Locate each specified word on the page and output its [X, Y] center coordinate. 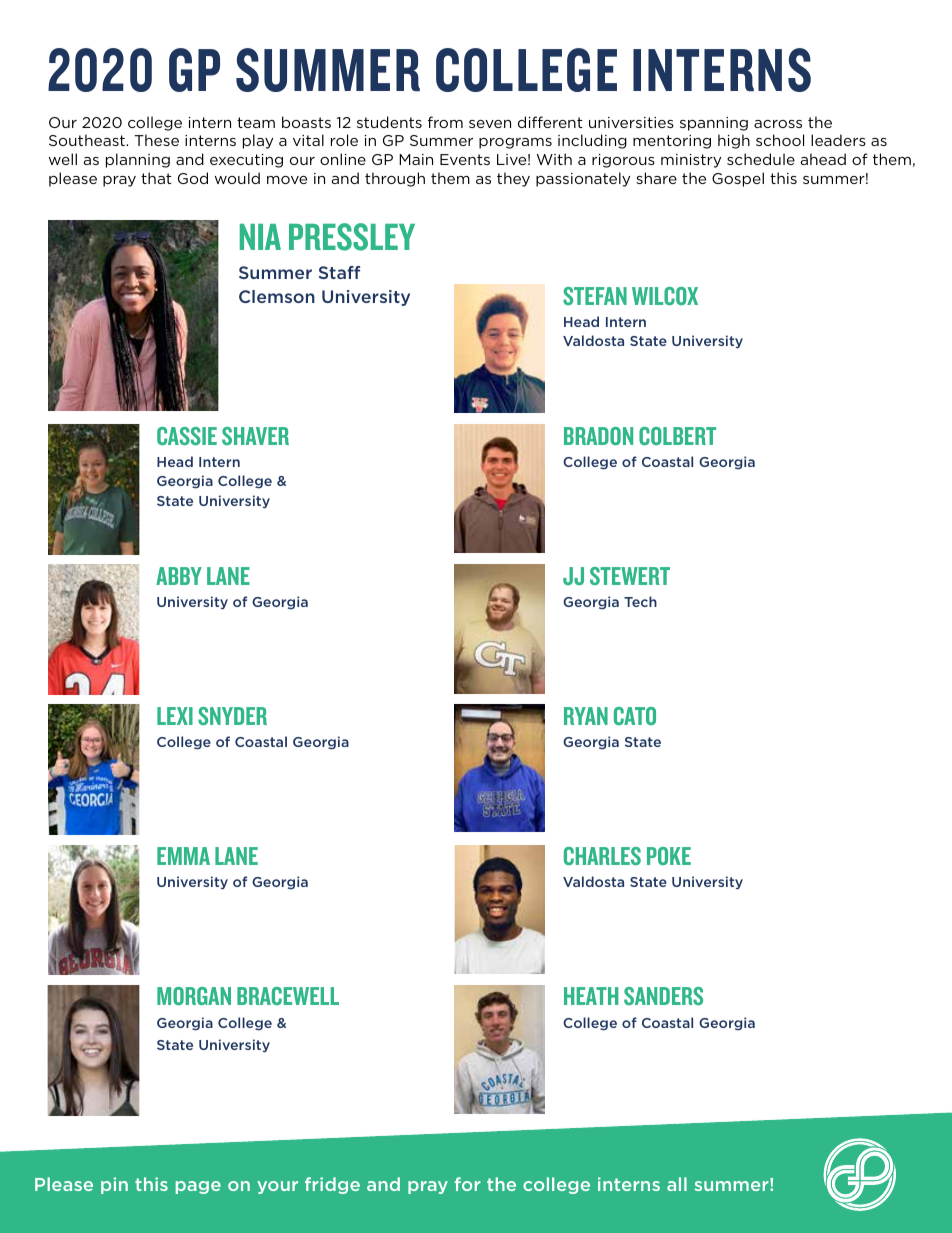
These [156, 140]
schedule [761, 159]
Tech [640, 601]
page [198, 1187]
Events [465, 159]
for [468, 1184]
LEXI [175, 716]
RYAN [586, 716]
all [677, 1184]
